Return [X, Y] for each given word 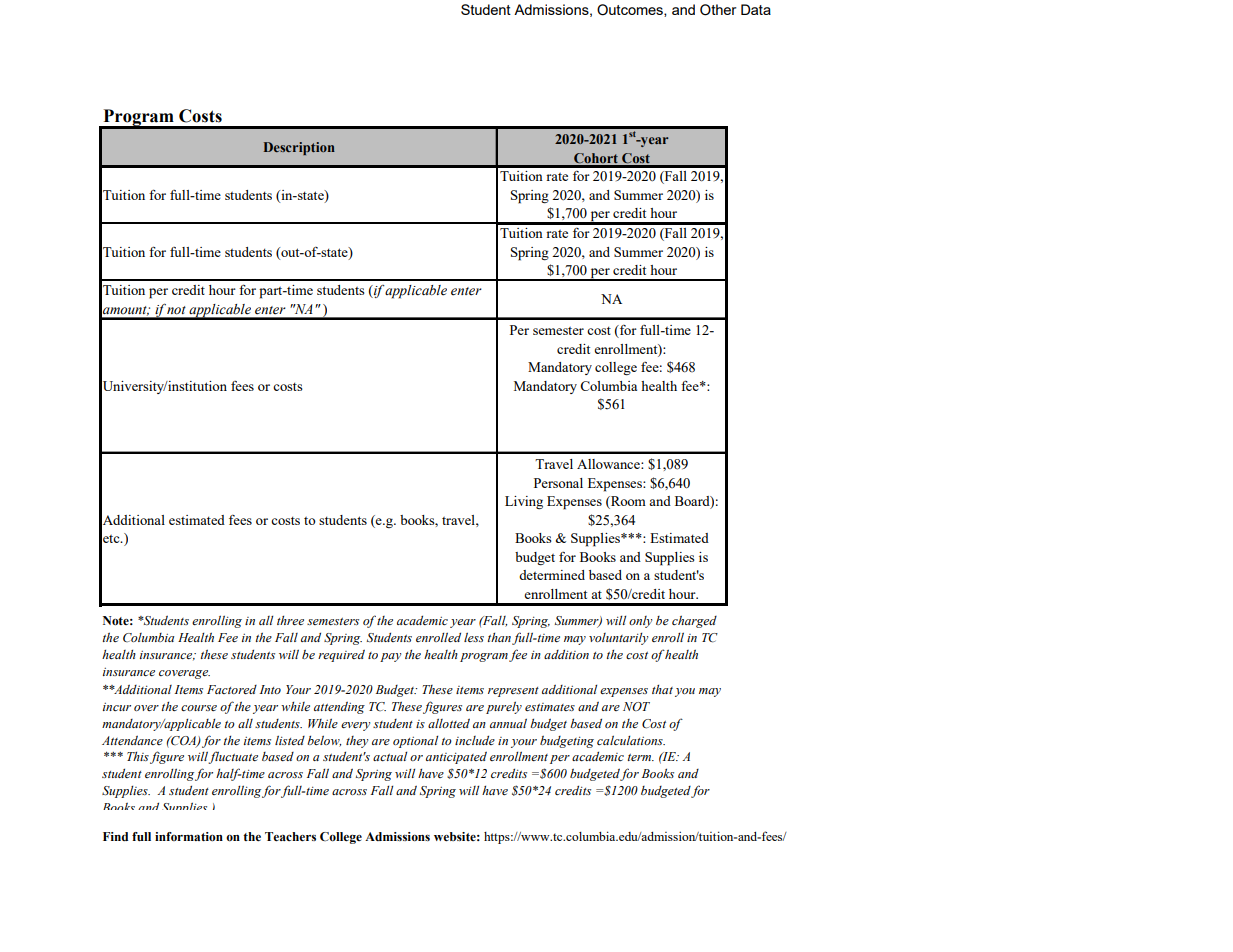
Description [299, 148]
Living [524, 502]
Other [718, 10]
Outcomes [631, 10]
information [189, 837]
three [290, 620]
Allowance [609, 464]
